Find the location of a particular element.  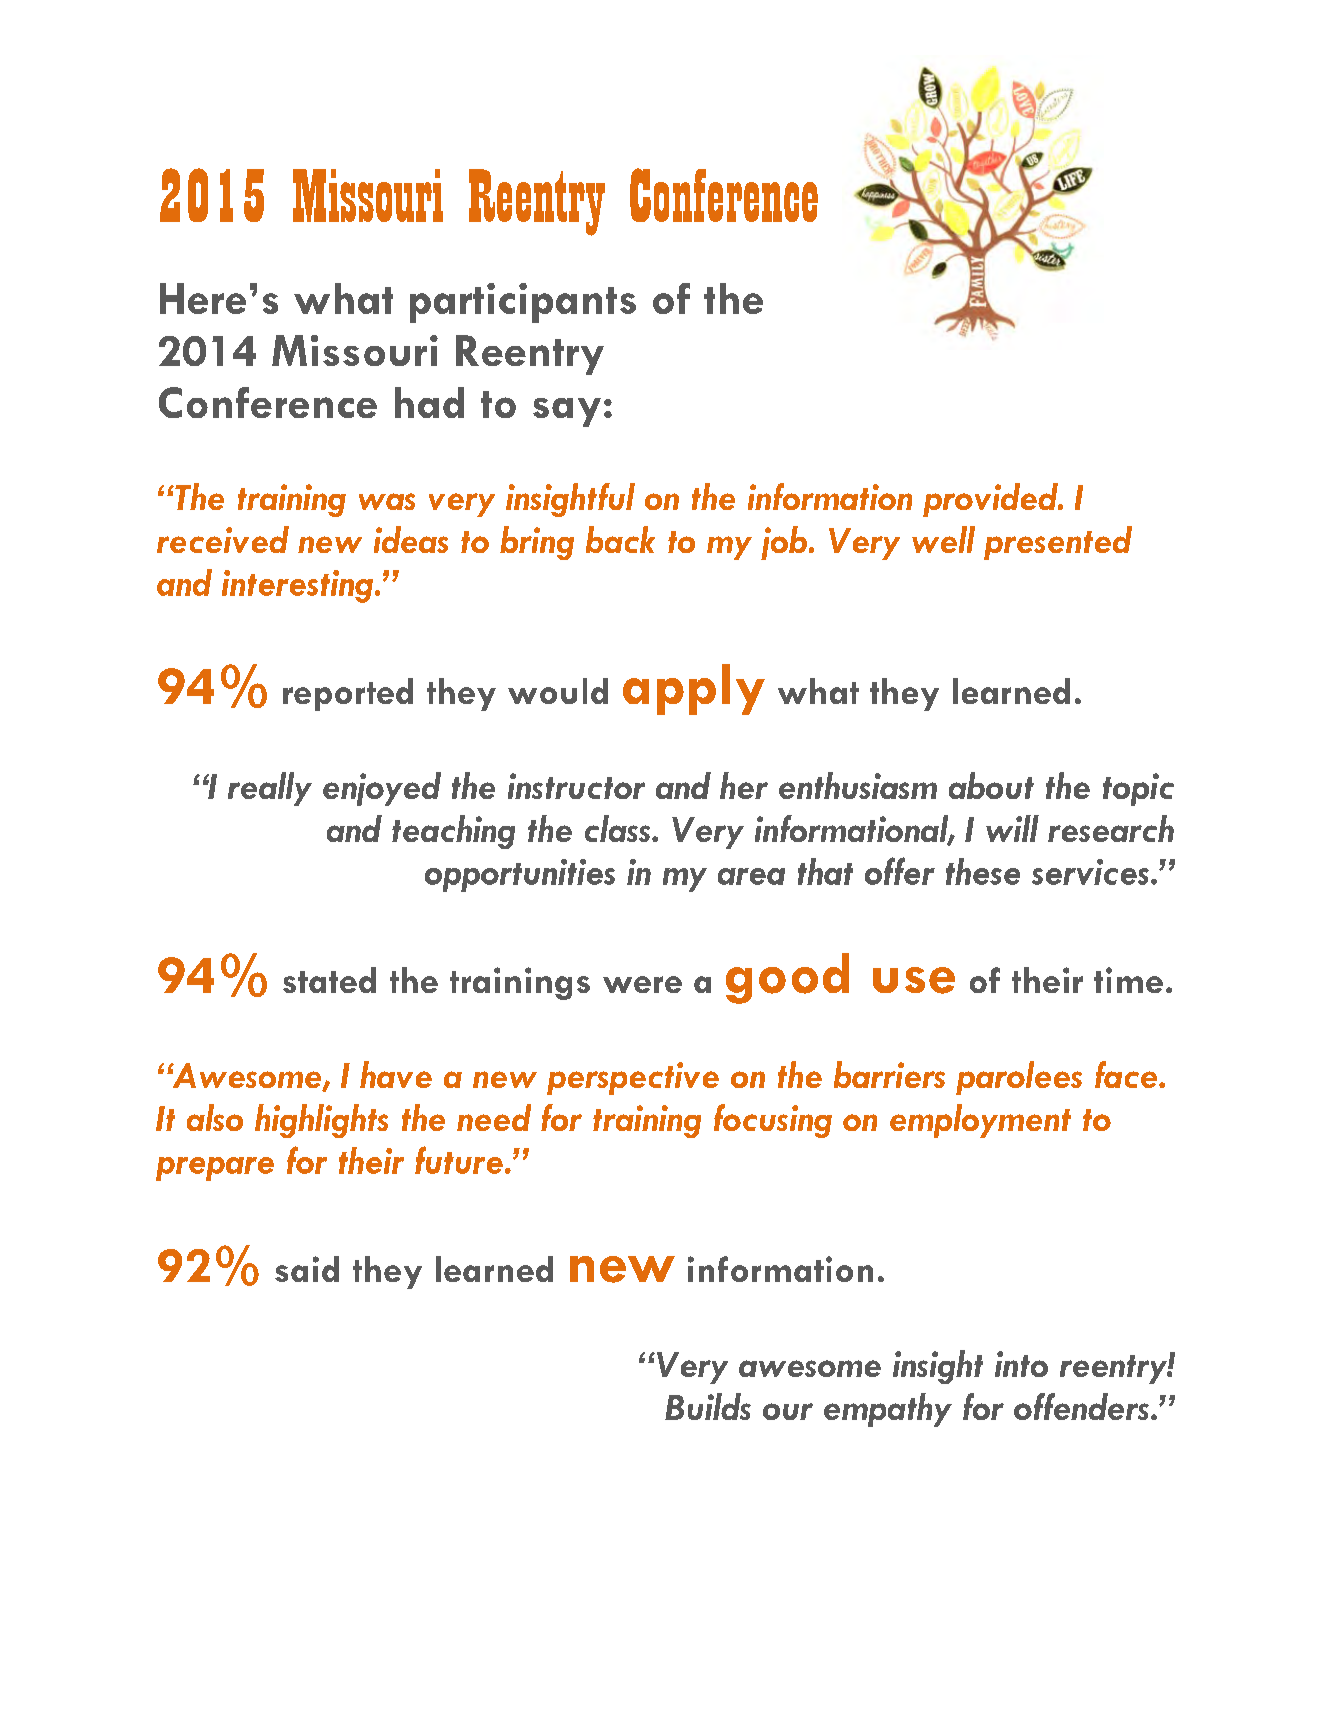

participants is located at coordinates (523, 303).
